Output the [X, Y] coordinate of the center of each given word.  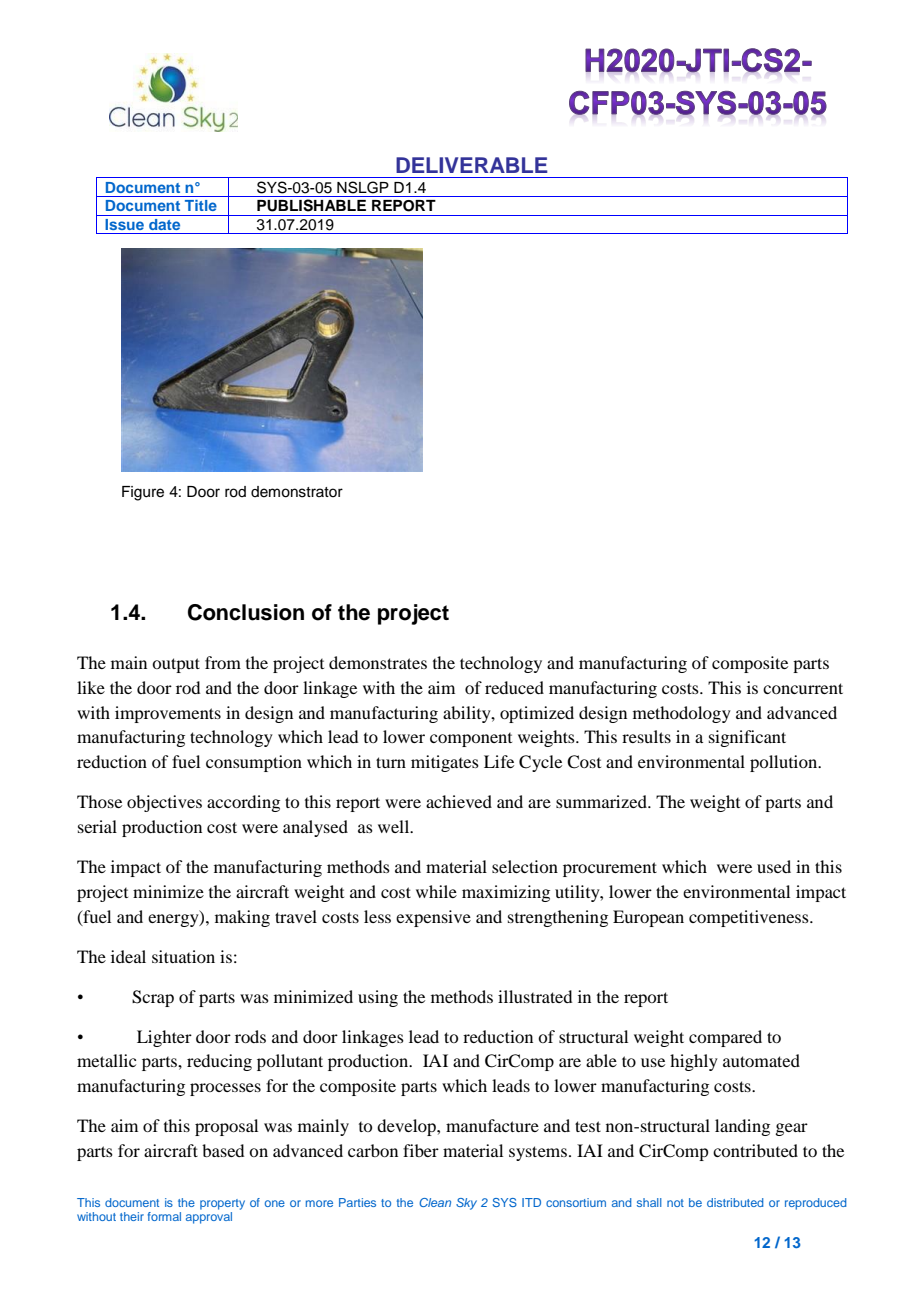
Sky [466, 1204]
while [436, 891]
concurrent [803, 688]
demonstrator [297, 492]
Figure [143, 493]
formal [164, 1216]
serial [97, 826]
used [774, 866]
